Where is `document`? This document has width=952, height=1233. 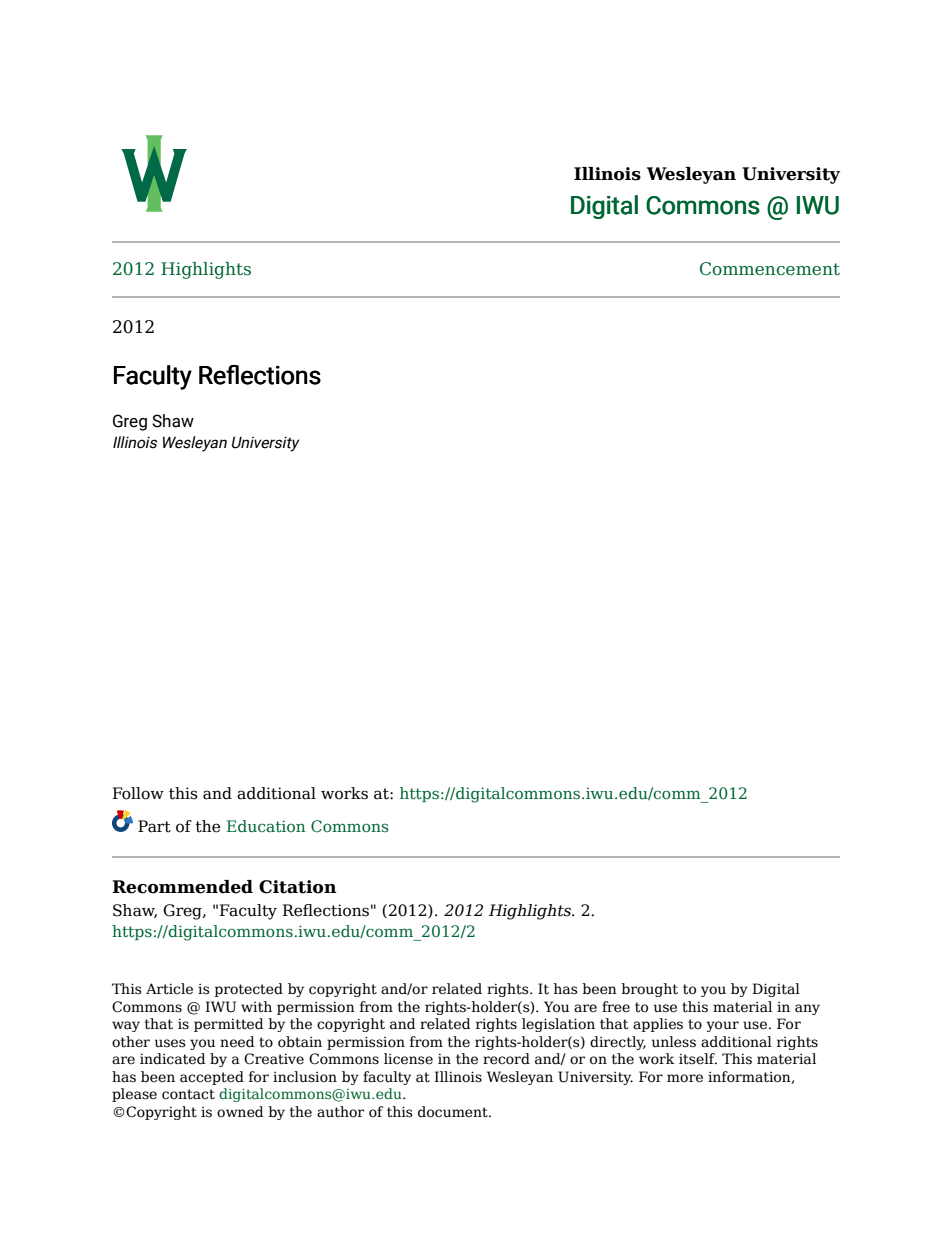 document is located at coordinates (454, 1112).
